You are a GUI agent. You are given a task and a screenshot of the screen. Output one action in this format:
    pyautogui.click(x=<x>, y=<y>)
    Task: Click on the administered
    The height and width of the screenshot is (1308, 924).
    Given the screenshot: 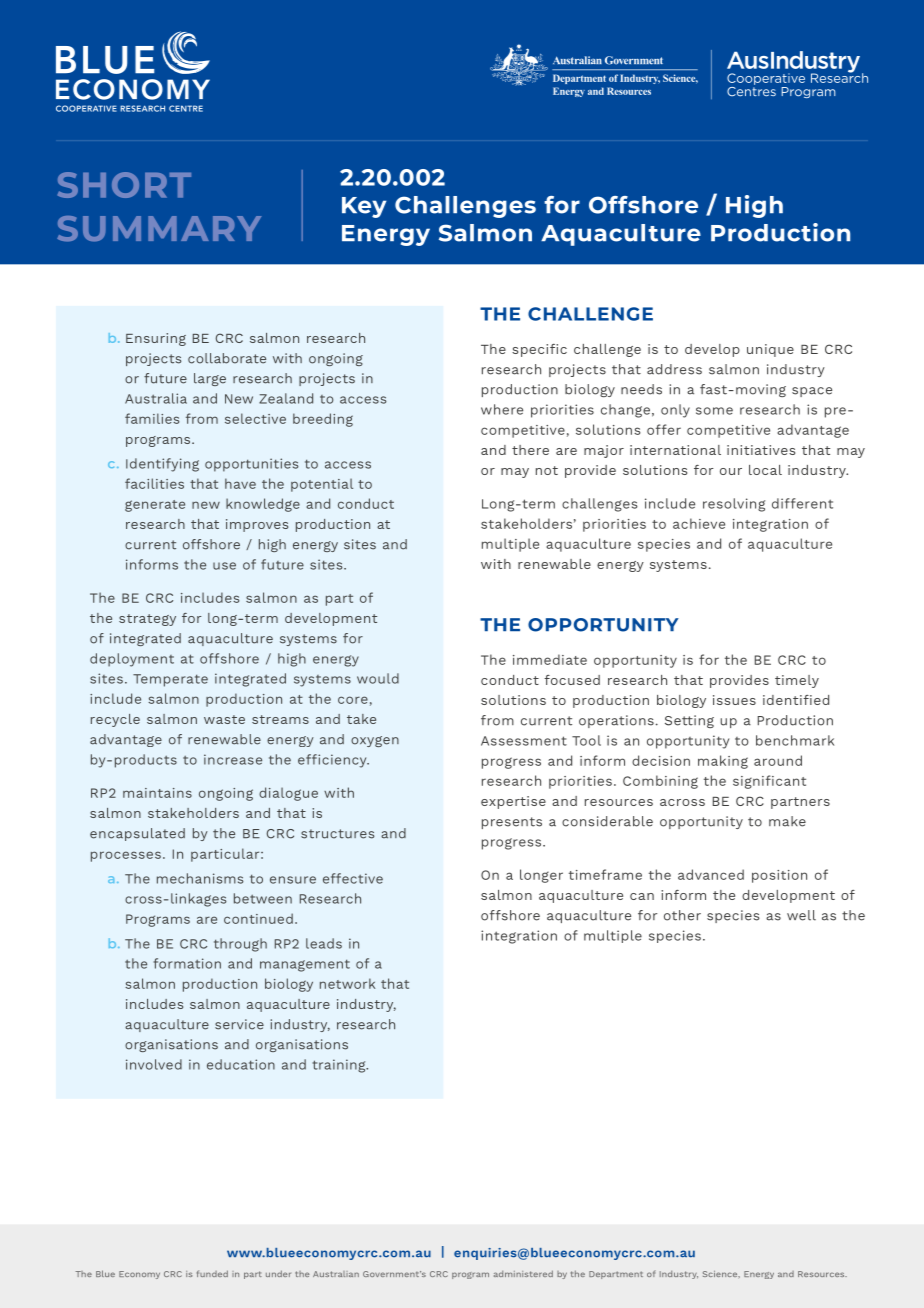 What is the action you would take?
    pyautogui.click(x=523, y=1273)
